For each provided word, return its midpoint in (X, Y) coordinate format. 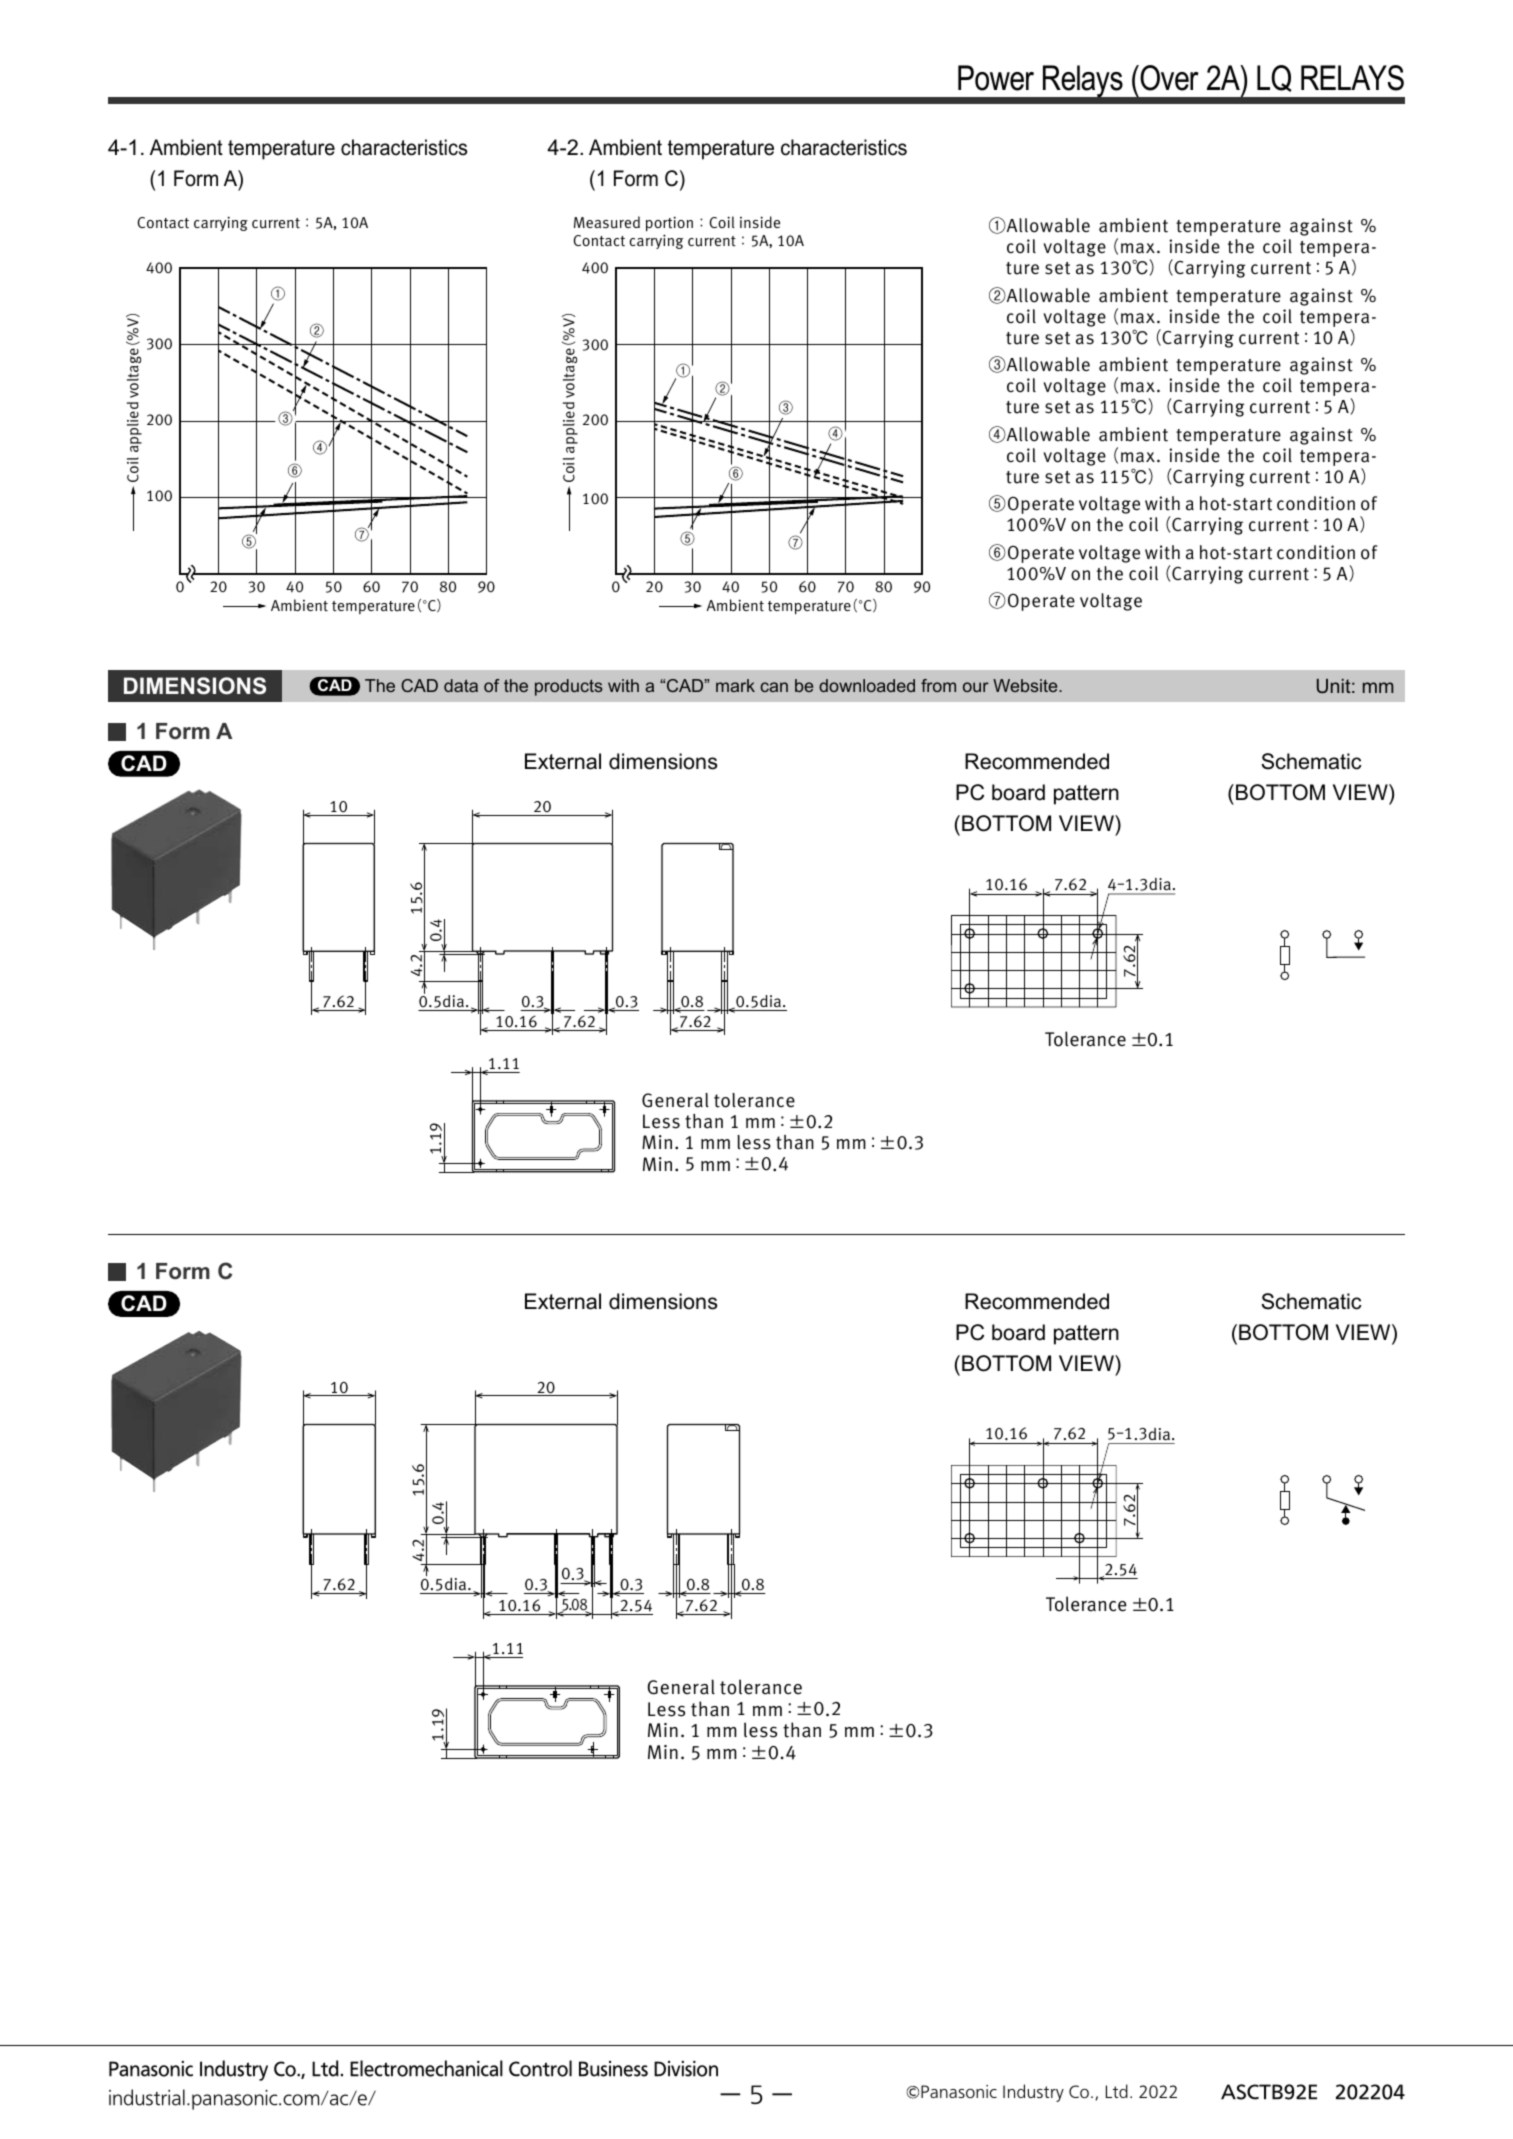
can (774, 687)
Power (996, 78)
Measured (607, 222)
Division (686, 2069)
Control (540, 2068)
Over (1168, 78)
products (569, 687)
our (976, 687)
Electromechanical (426, 2068)
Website (1026, 685)
